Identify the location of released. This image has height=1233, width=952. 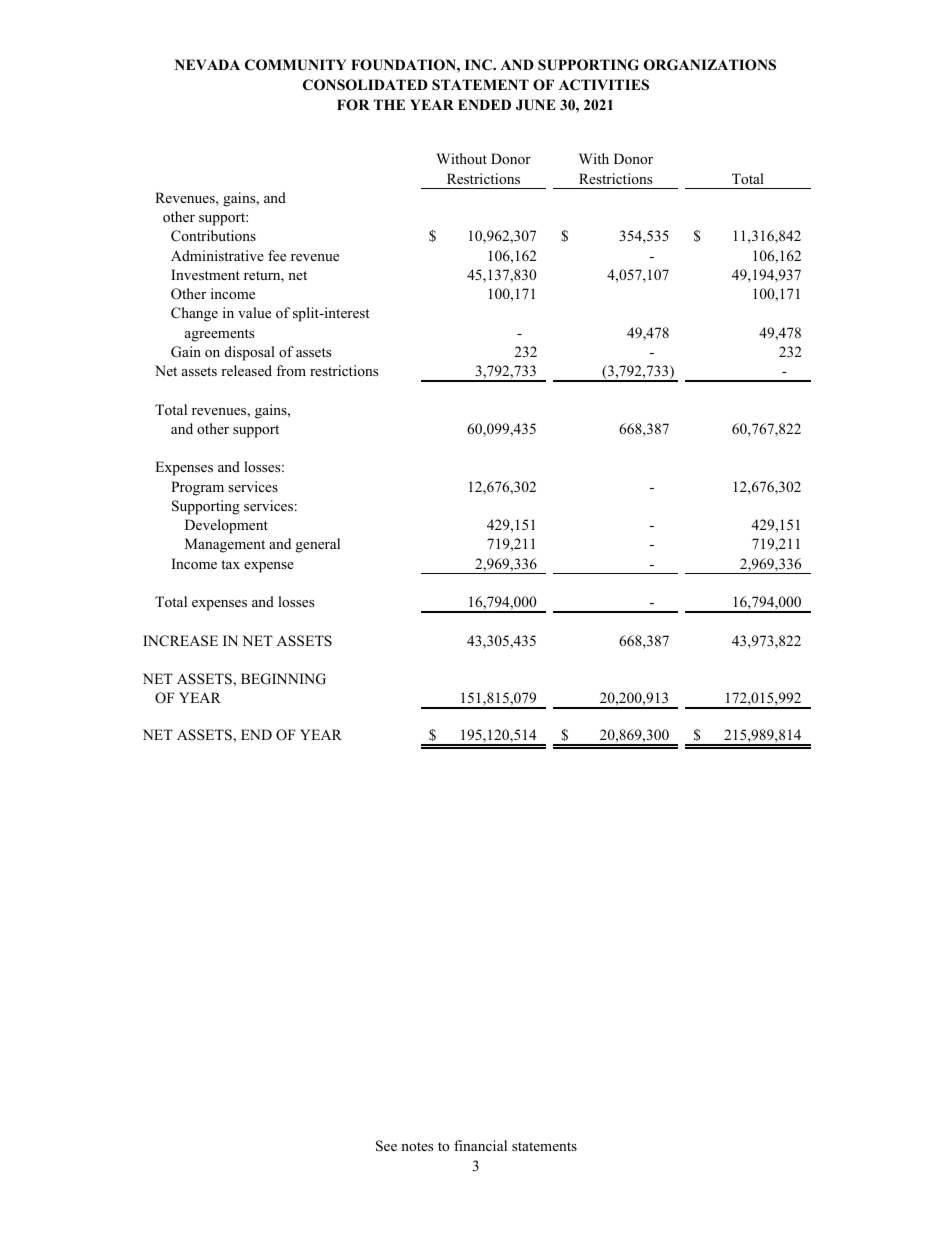
(246, 370).
